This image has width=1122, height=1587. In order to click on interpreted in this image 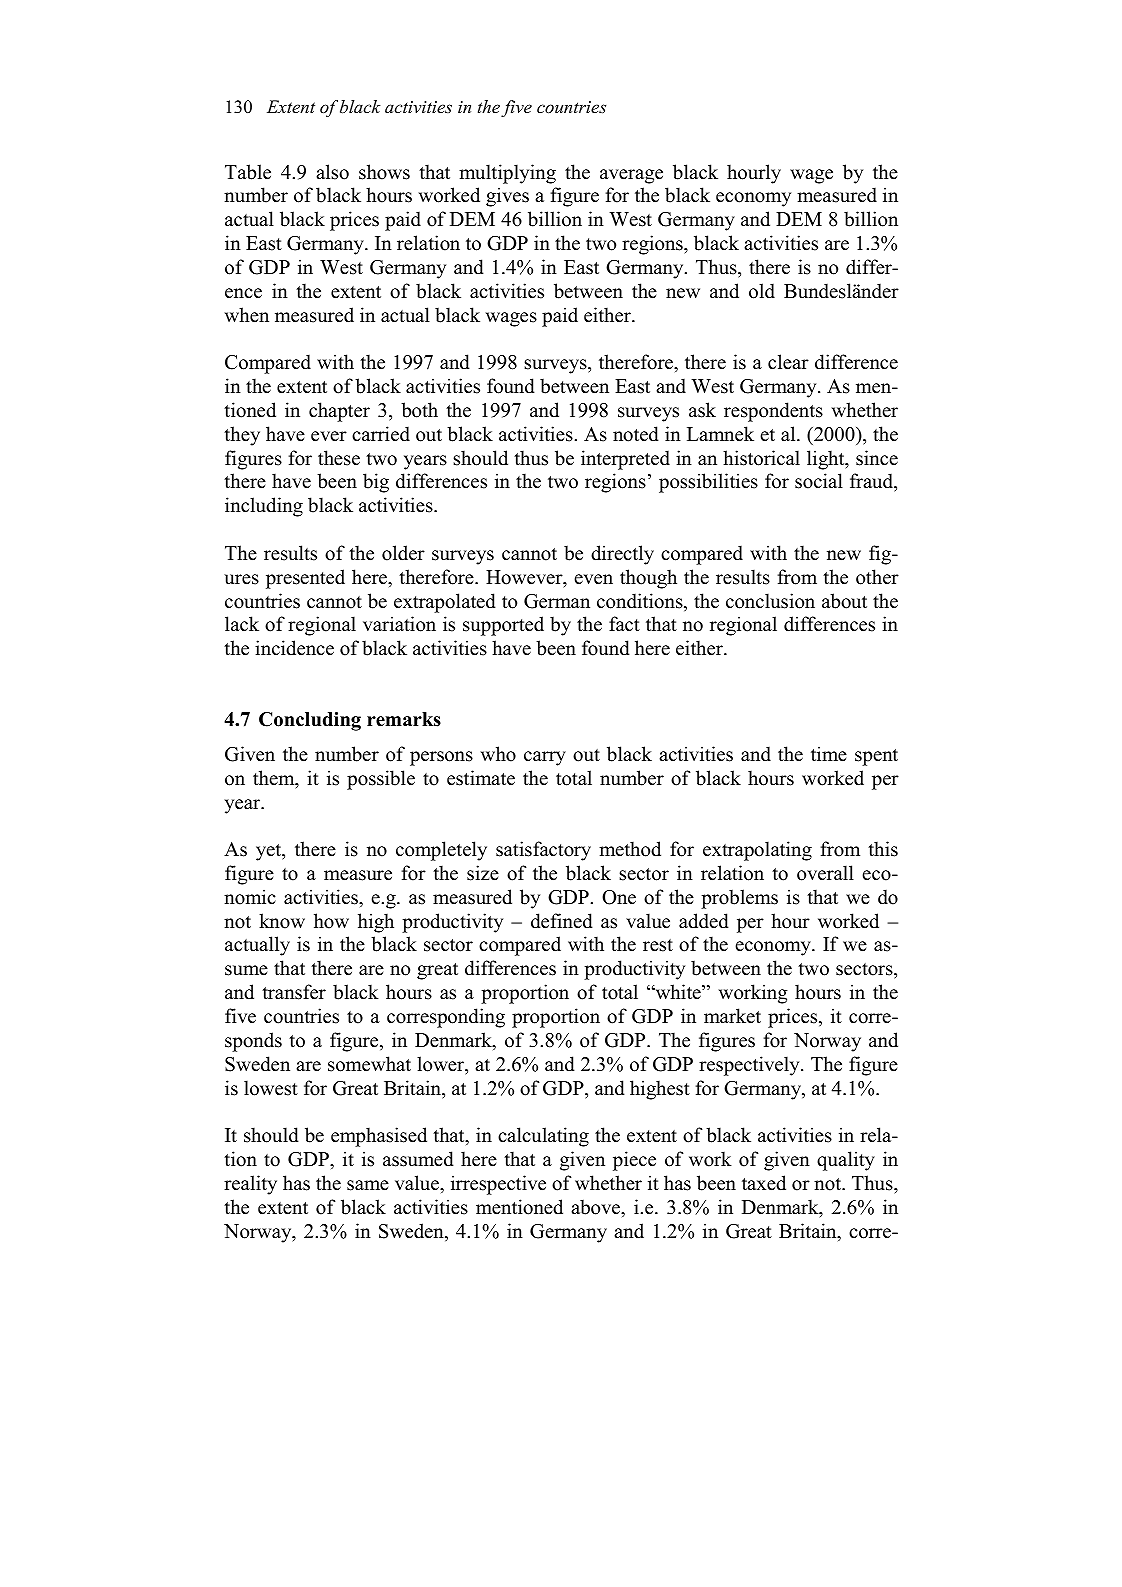, I will do `click(625, 460)`.
